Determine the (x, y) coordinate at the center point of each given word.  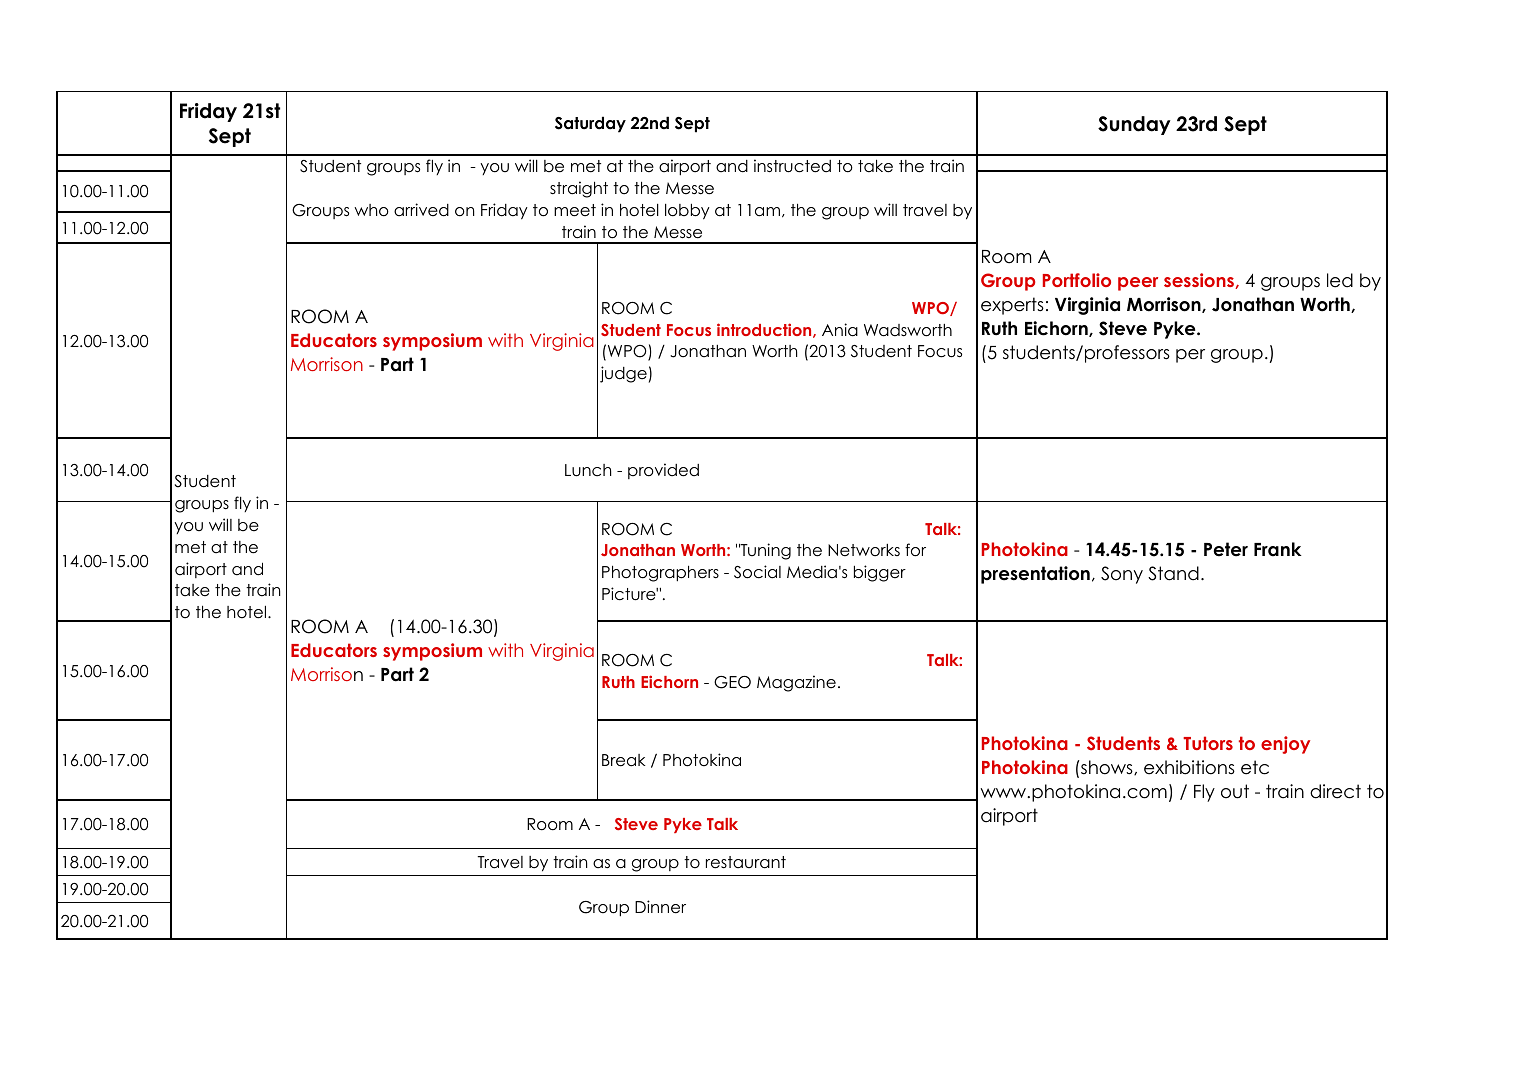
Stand (1173, 573)
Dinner (660, 907)
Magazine (796, 683)
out (1235, 791)
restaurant (746, 862)
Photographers (660, 573)
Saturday (590, 124)
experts (1012, 306)
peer (1138, 284)
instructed (792, 166)
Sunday (1134, 125)
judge (623, 374)
